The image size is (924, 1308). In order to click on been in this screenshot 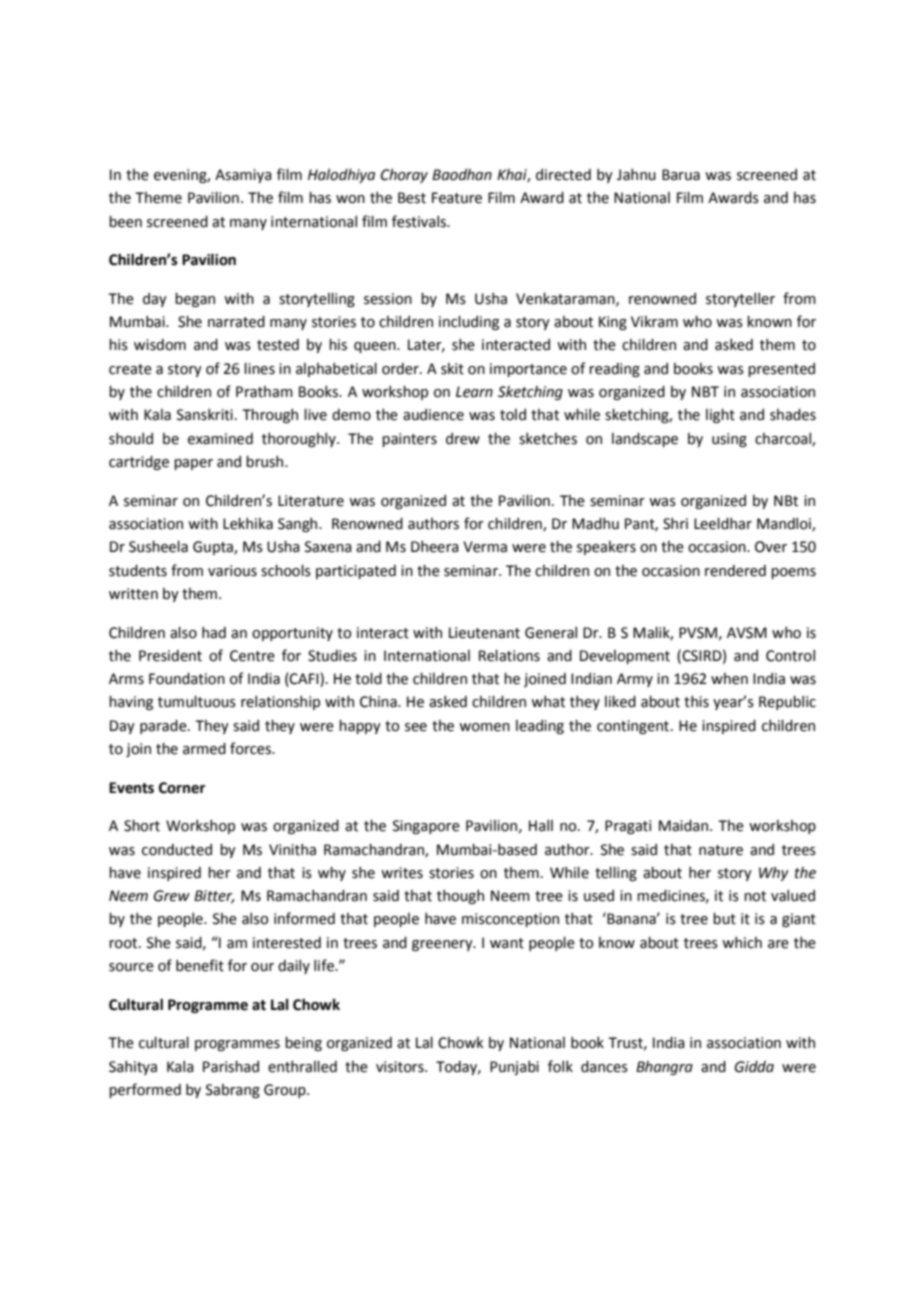, I will do `click(125, 222)`.
